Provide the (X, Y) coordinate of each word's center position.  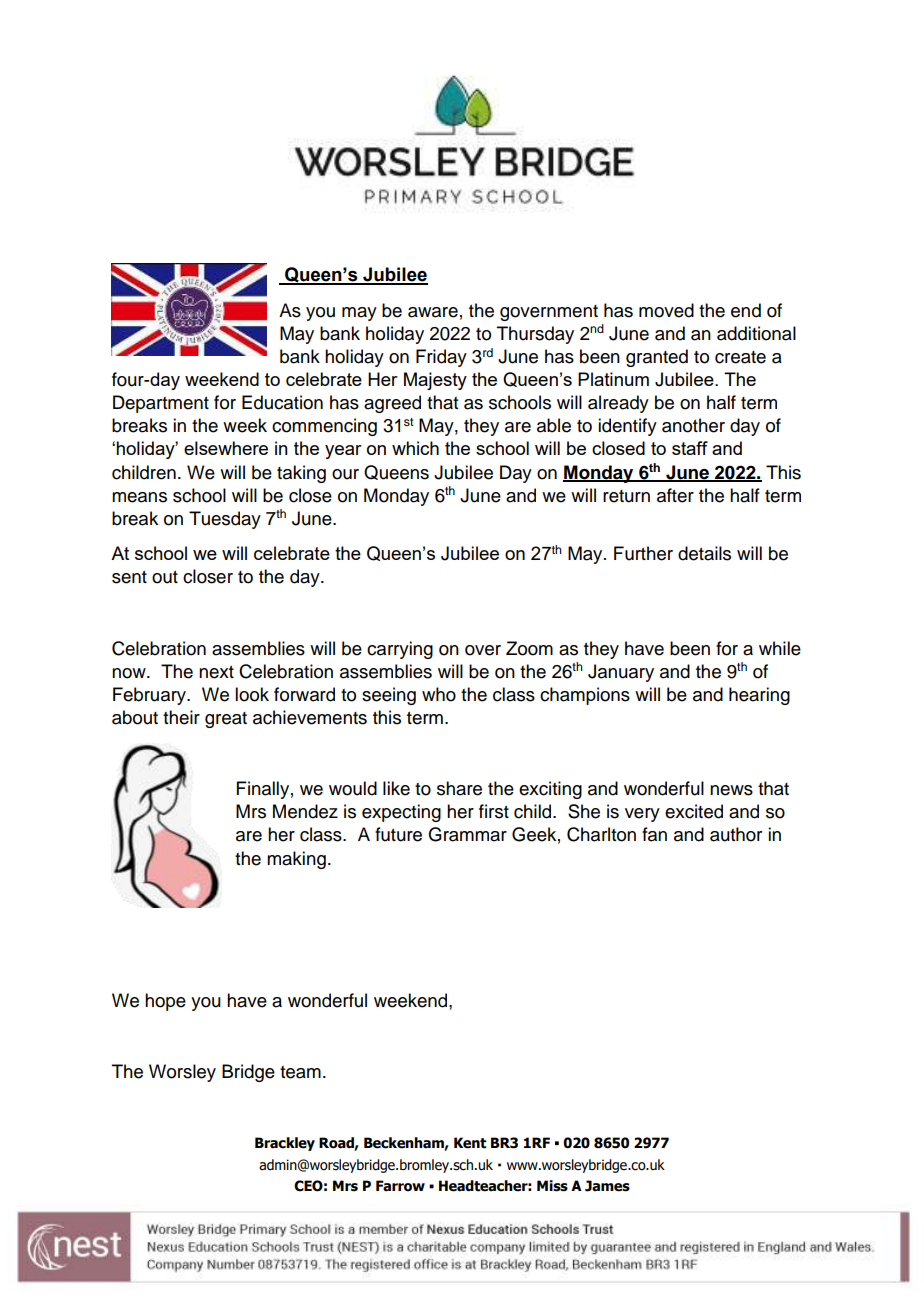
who (439, 694)
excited (694, 811)
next (216, 672)
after (675, 495)
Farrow (400, 1186)
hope (165, 1002)
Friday (441, 358)
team (300, 1072)
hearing (759, 696)
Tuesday (225, 520)
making (296, 860)
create (740, 357)
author (736, 834)
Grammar (467, 834)
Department (161, 404)
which (415, 448)
